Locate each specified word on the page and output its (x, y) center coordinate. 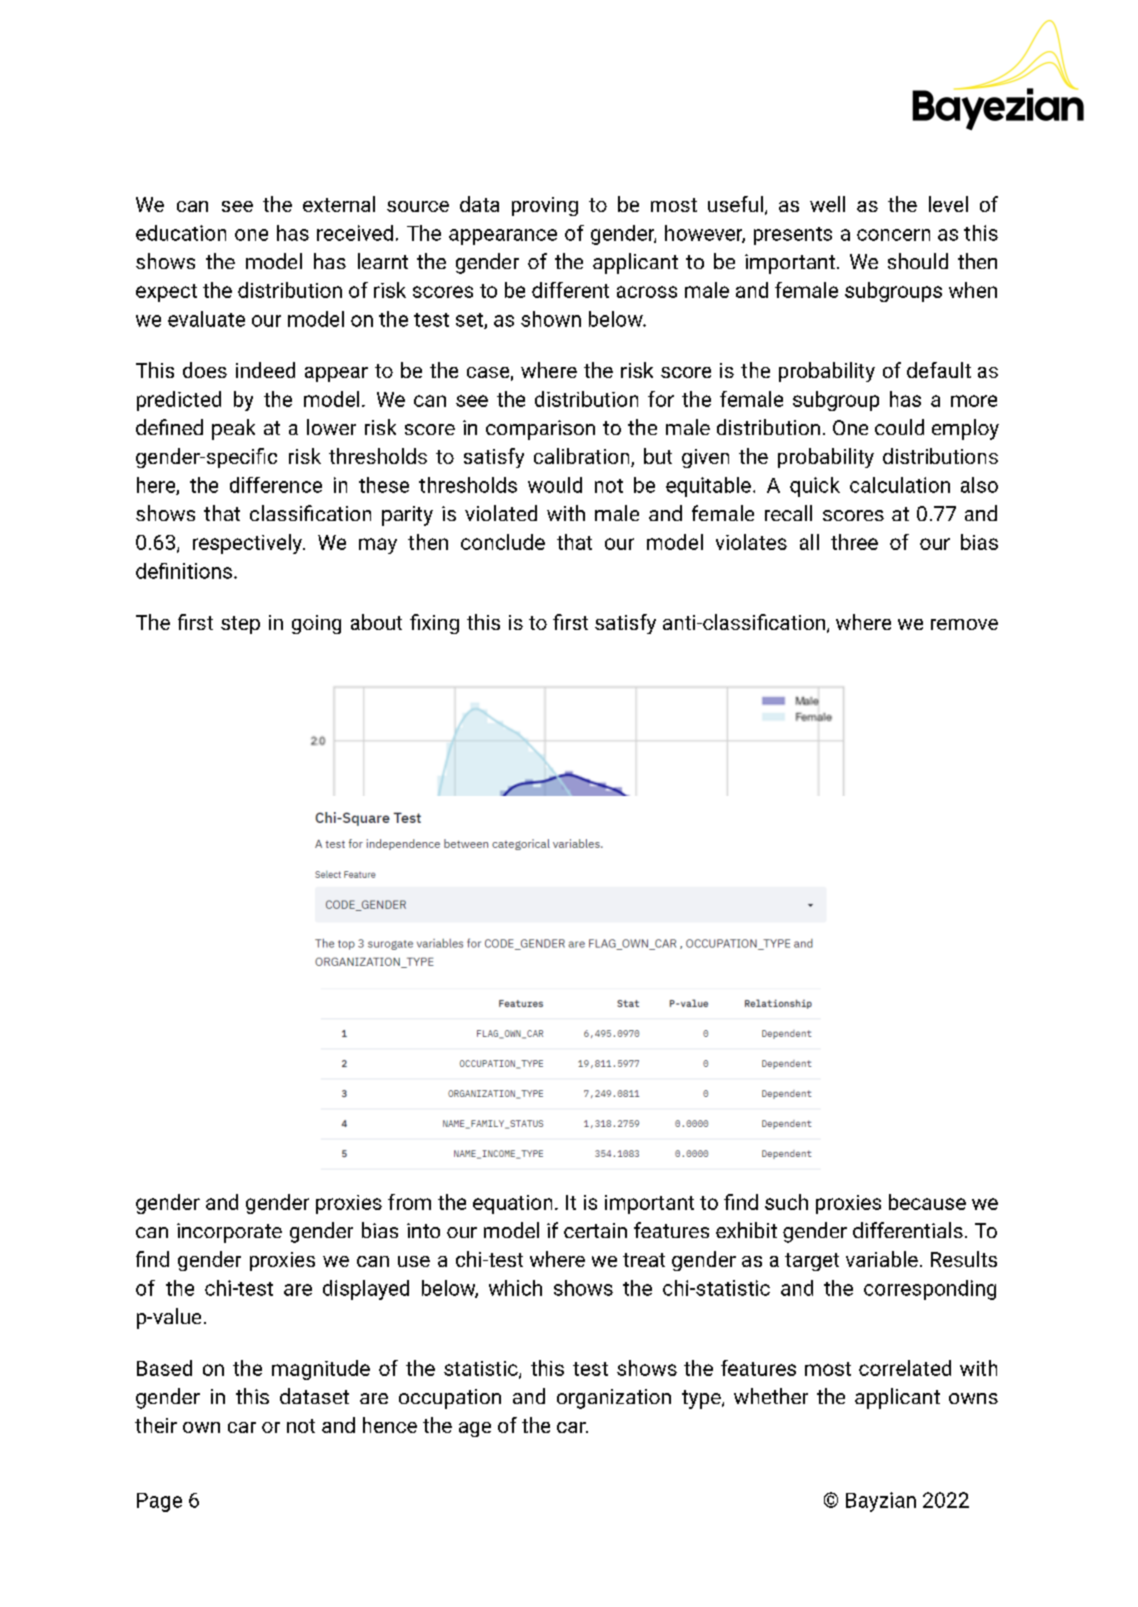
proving (545, 206)
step (240, 625)
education (181, 233)
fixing (434, 624)
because (927, 1202)
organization (614, 1399)
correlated (905, 1368)
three (854, 542)
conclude (503, 542)
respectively (248, 544)
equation (512, 1204)
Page (159, 1502)
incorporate (229, 1233)
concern (893, 235)
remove (964, 624)
